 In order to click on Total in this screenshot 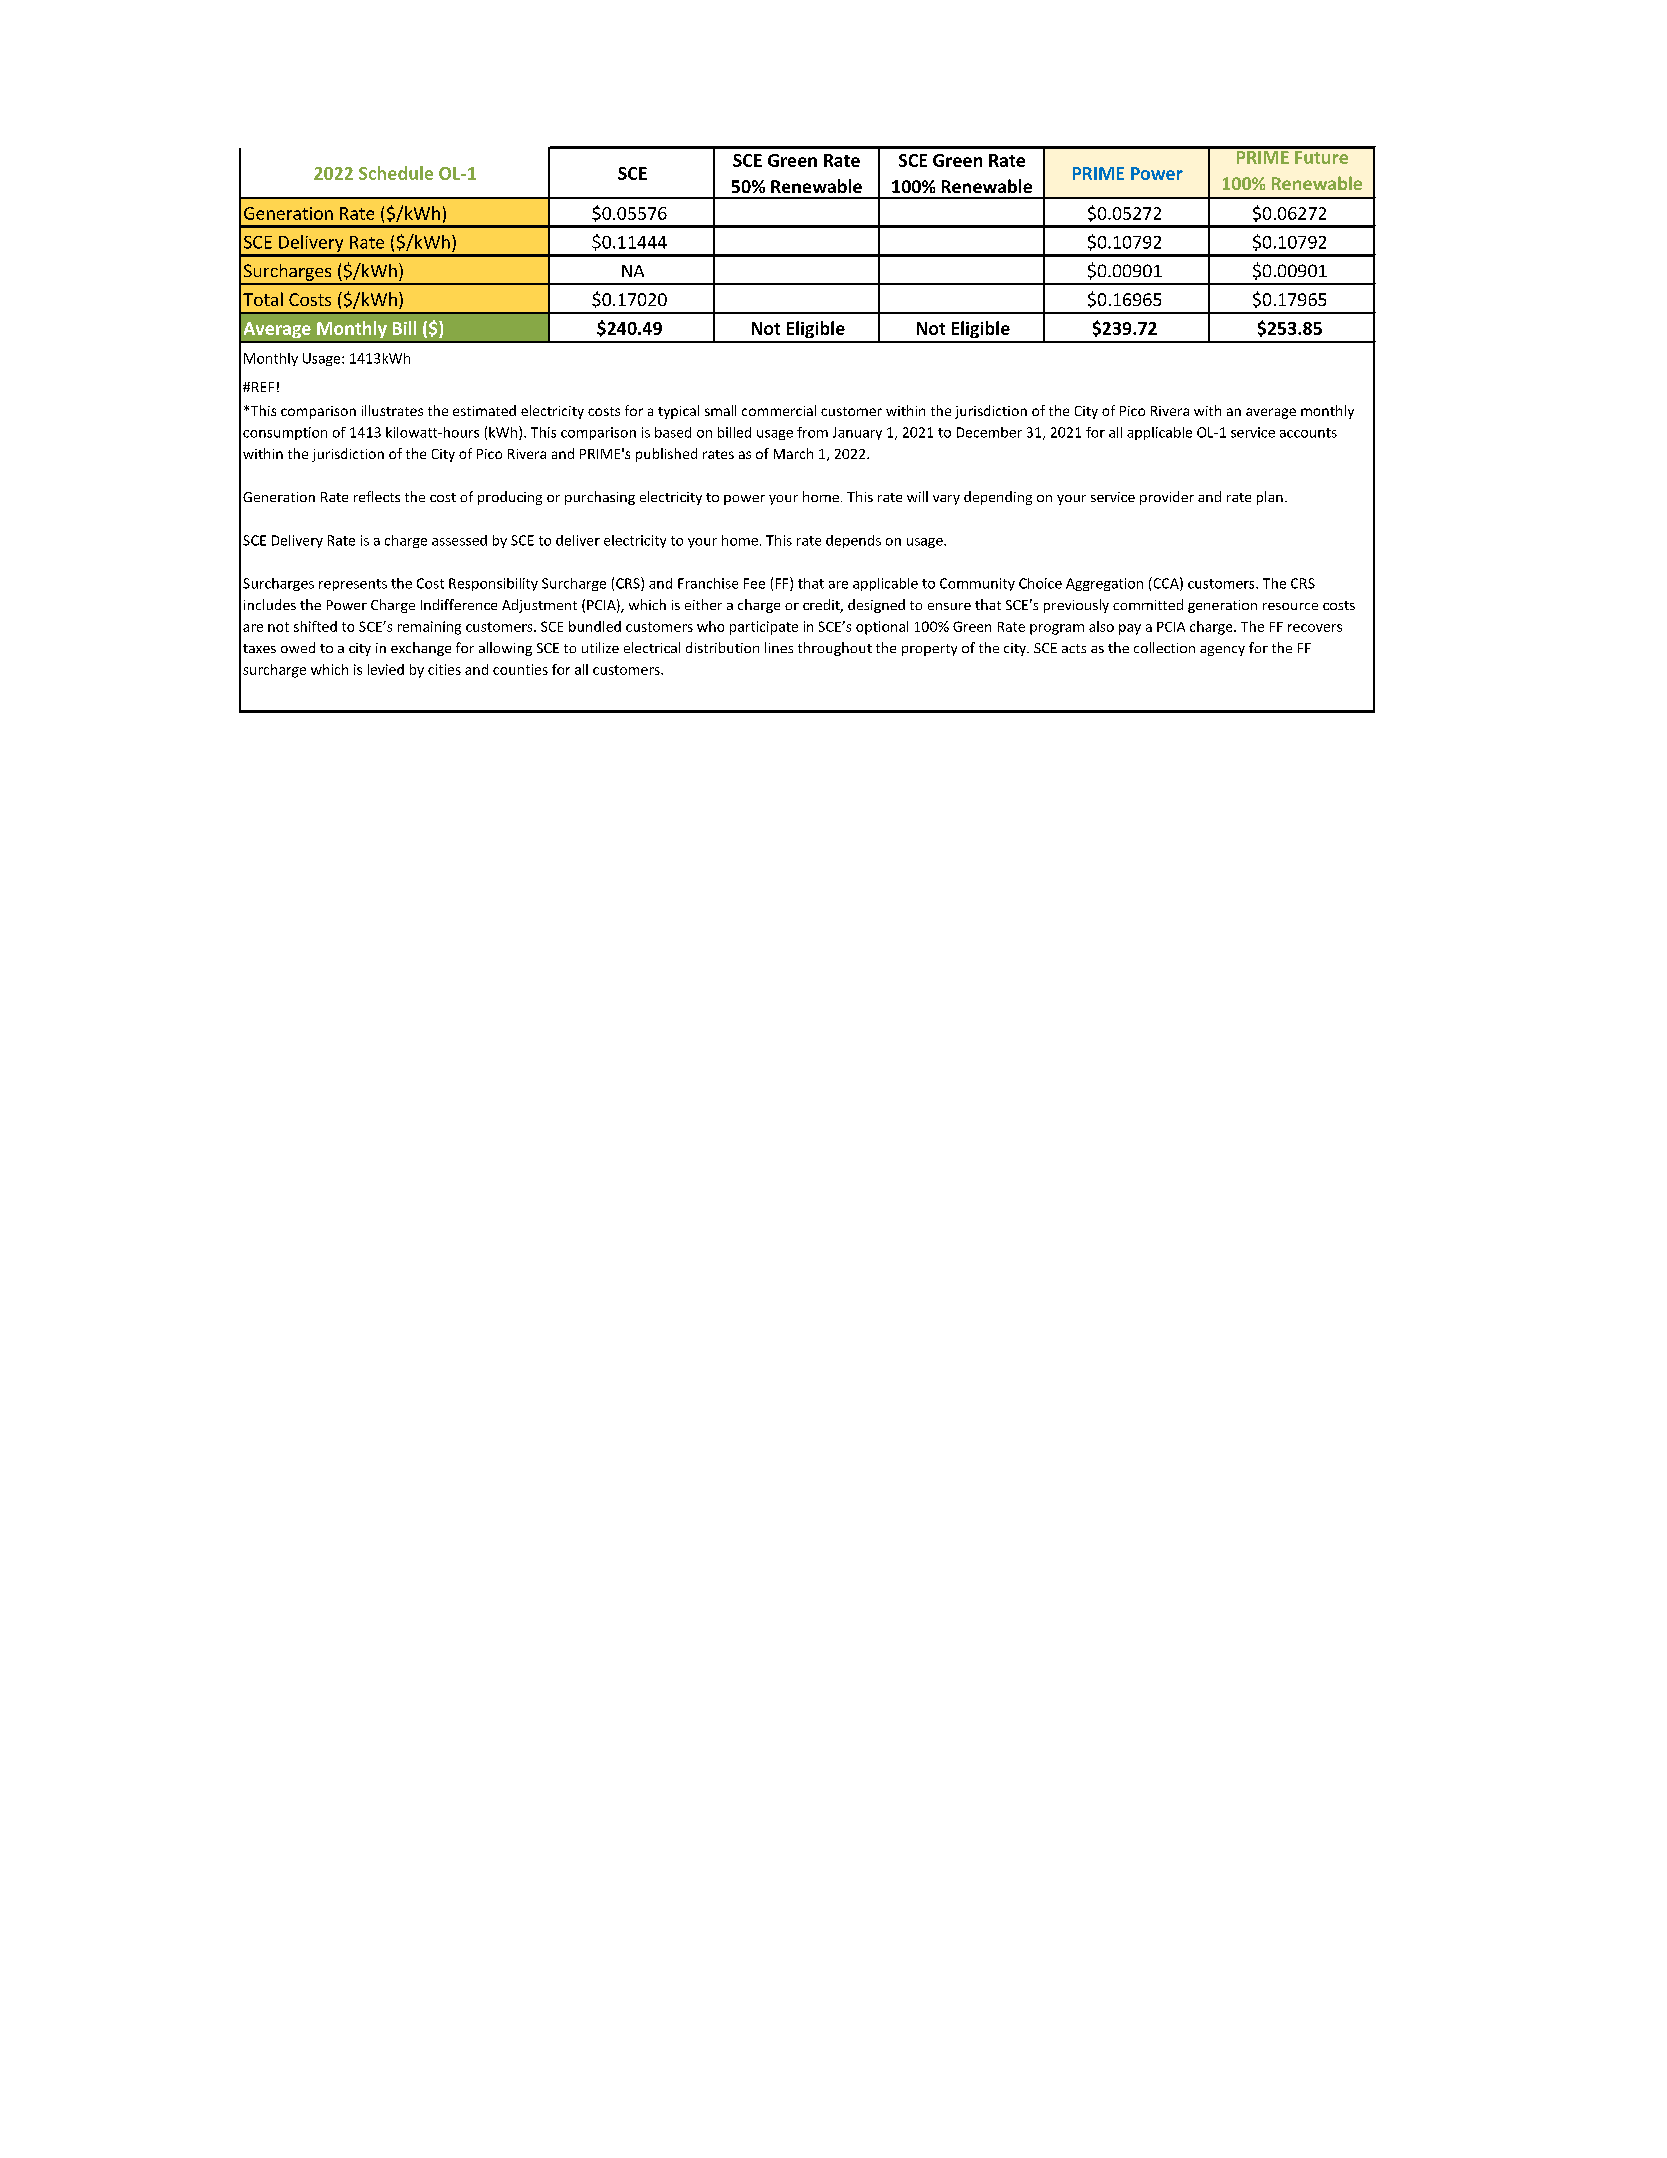, I will do `click(263, 299)`.
